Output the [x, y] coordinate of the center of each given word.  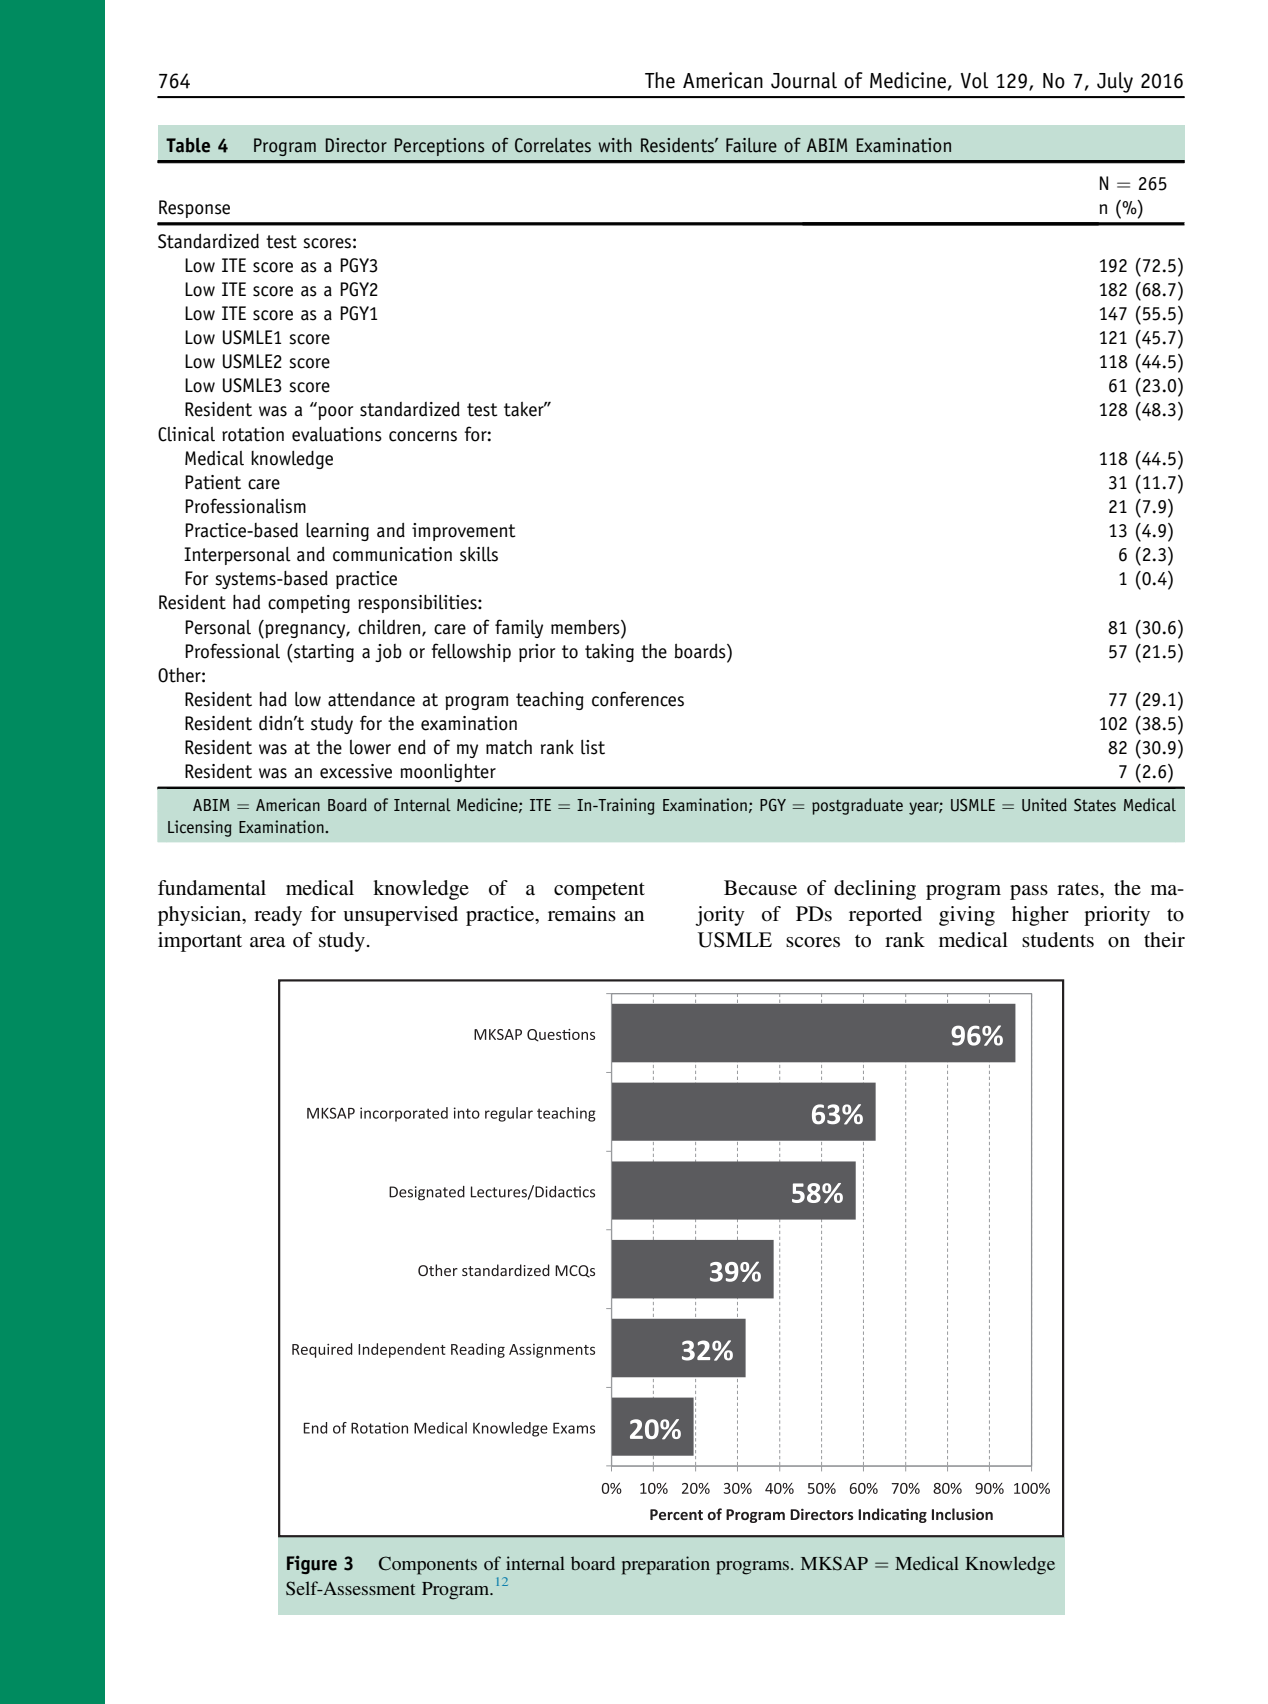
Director [356, 145]
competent [599, 891]
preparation [666, 1565]
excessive [356, 771]
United [1044, 805]
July [1115, 82]
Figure [312, 1564]
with [615, 145]
